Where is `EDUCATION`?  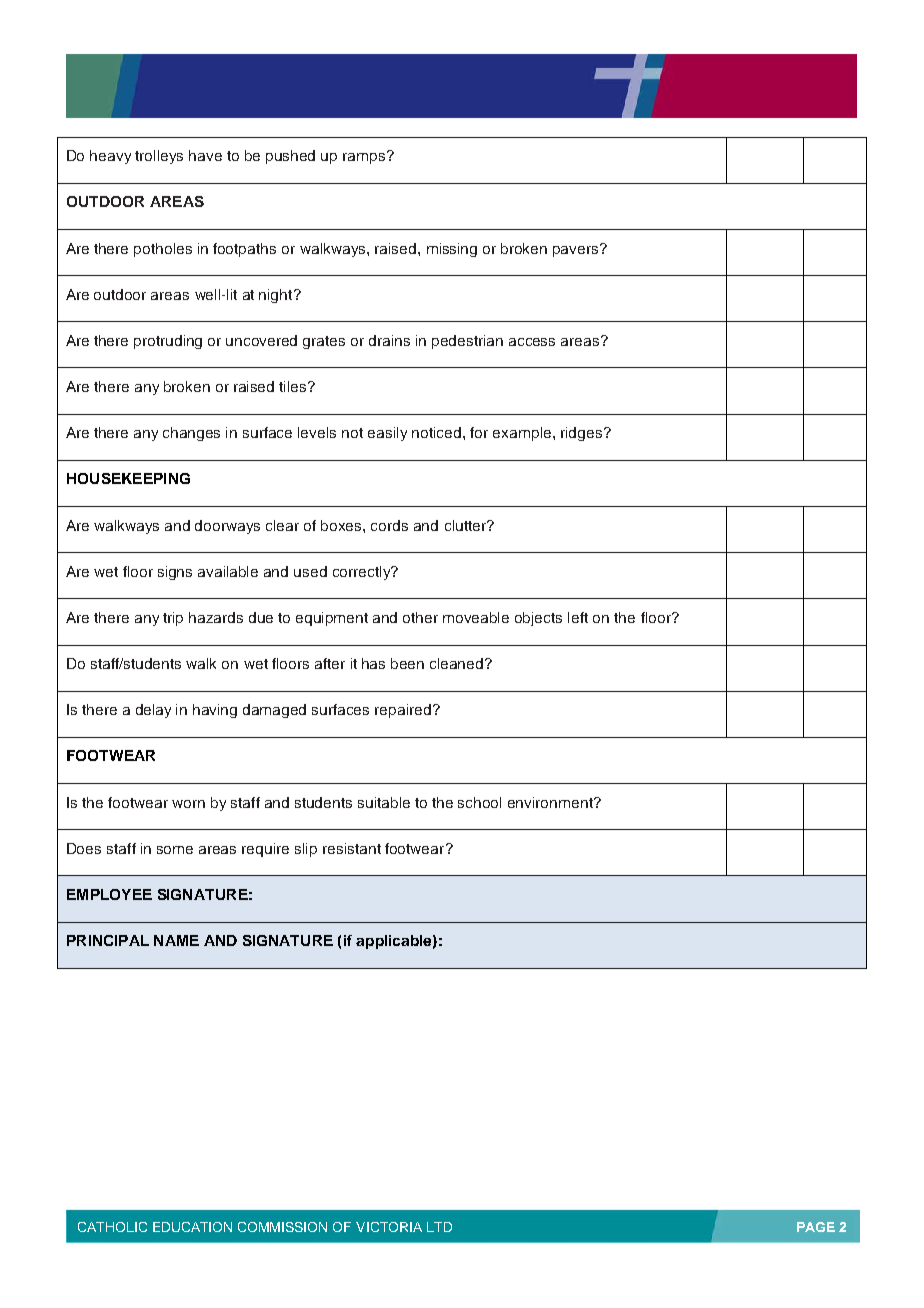
EDUCATION is located at coordinates (192, 1227).
